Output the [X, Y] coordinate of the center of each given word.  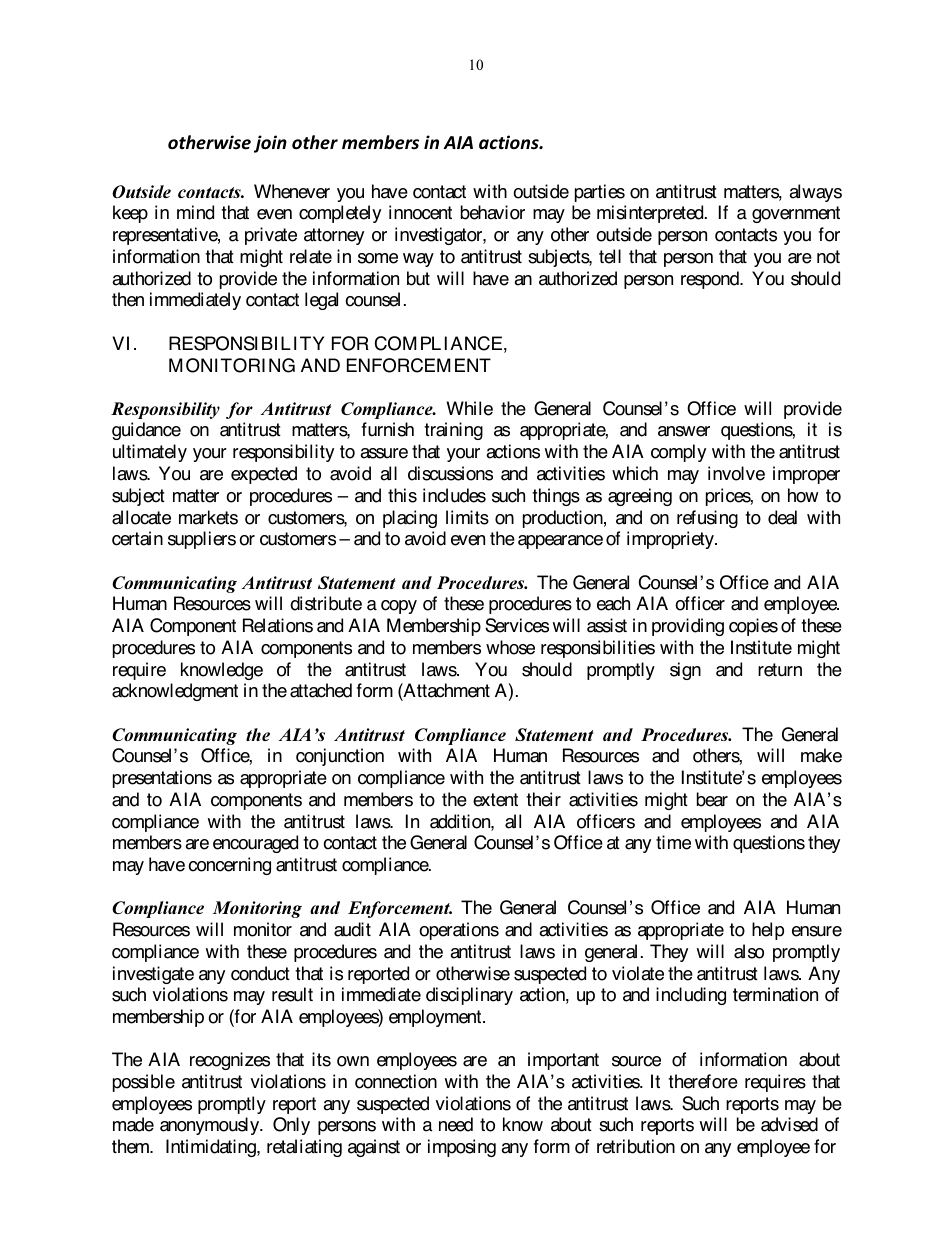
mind [195, 212]
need [456, 1124]
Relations [278, 625]
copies [753, 627]
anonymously [211, 1126]
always [815, 193]
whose [510, 647]
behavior [493, 212]
